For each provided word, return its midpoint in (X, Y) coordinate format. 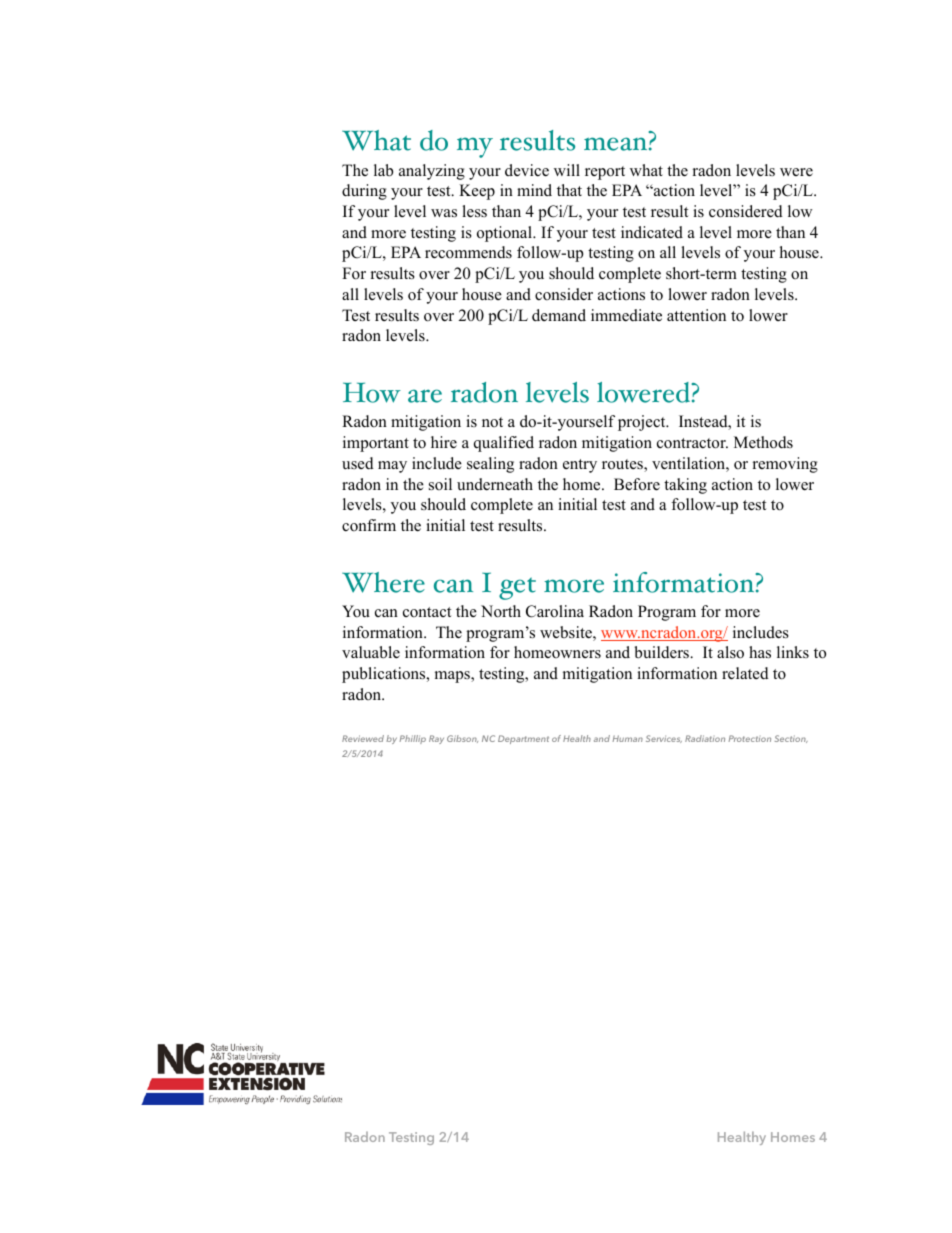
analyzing (432, 172)
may (392, 467)
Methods (763, 442)
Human (628, 738)
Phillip (413, 739)
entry (580, 466)
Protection (750, 738)
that (569, 190)
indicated (652, 232)
